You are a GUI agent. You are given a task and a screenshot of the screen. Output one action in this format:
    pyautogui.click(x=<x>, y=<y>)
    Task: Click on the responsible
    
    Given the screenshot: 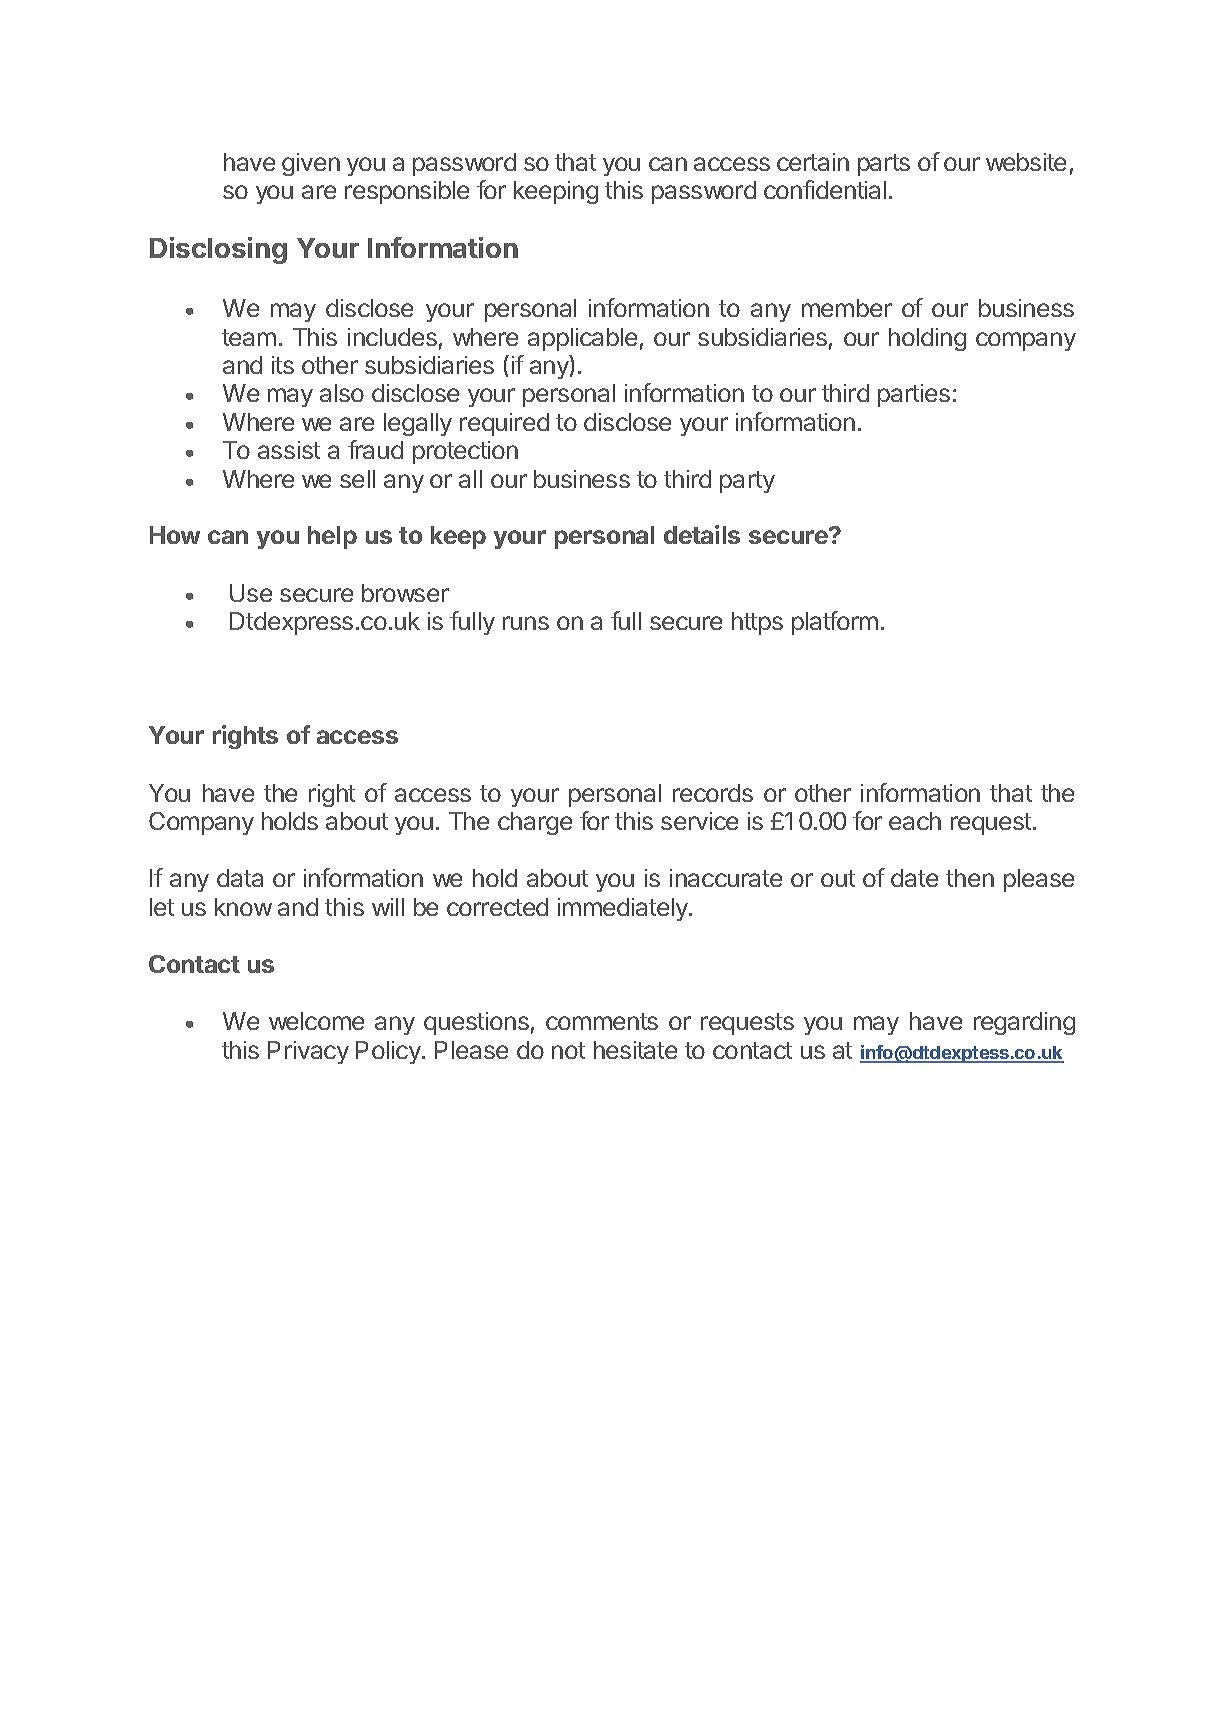 What is the action you would take?
    pyautogui.click(x=407, y=192)
